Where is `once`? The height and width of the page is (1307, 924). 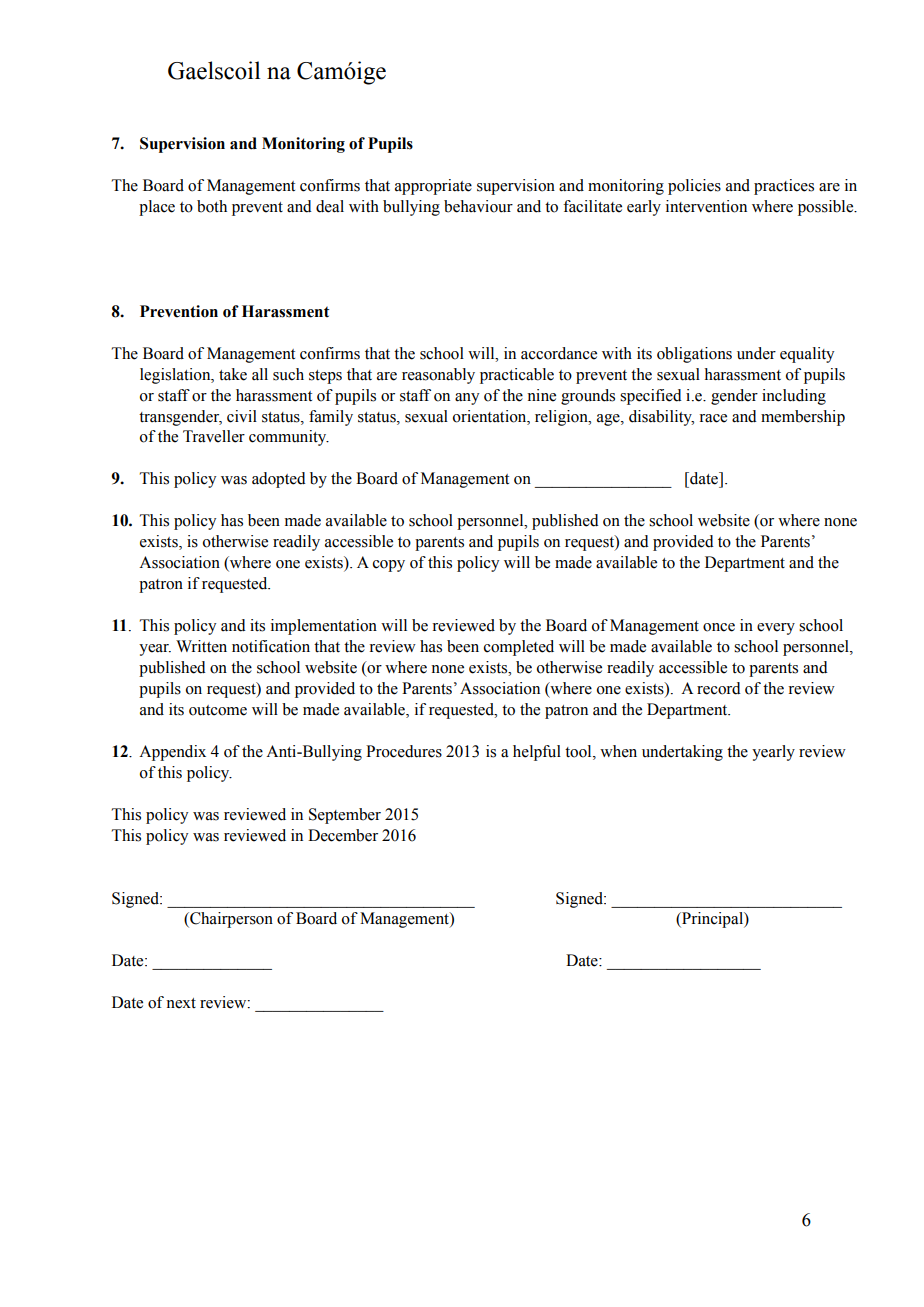 once is located at coordinates (719, 627).
